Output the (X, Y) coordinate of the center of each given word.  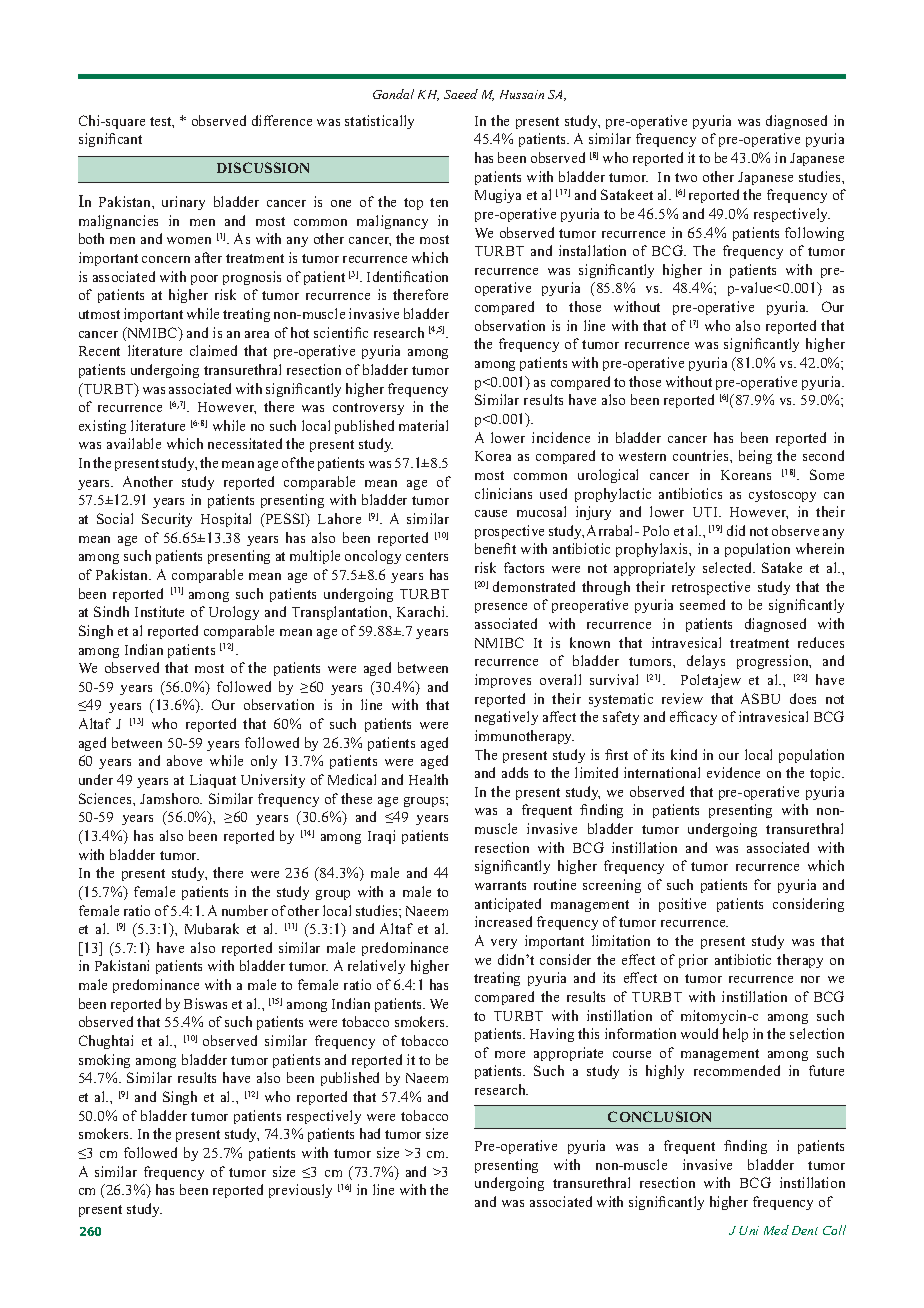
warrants (500, 885)
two (686, 177)
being (755, 457)
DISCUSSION (263, 167)
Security (167, 520)
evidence (733, 772)
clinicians (503, 493)
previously (300, 1191)
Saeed (461, 94)
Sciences (106, 798)
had (370, 1133)
